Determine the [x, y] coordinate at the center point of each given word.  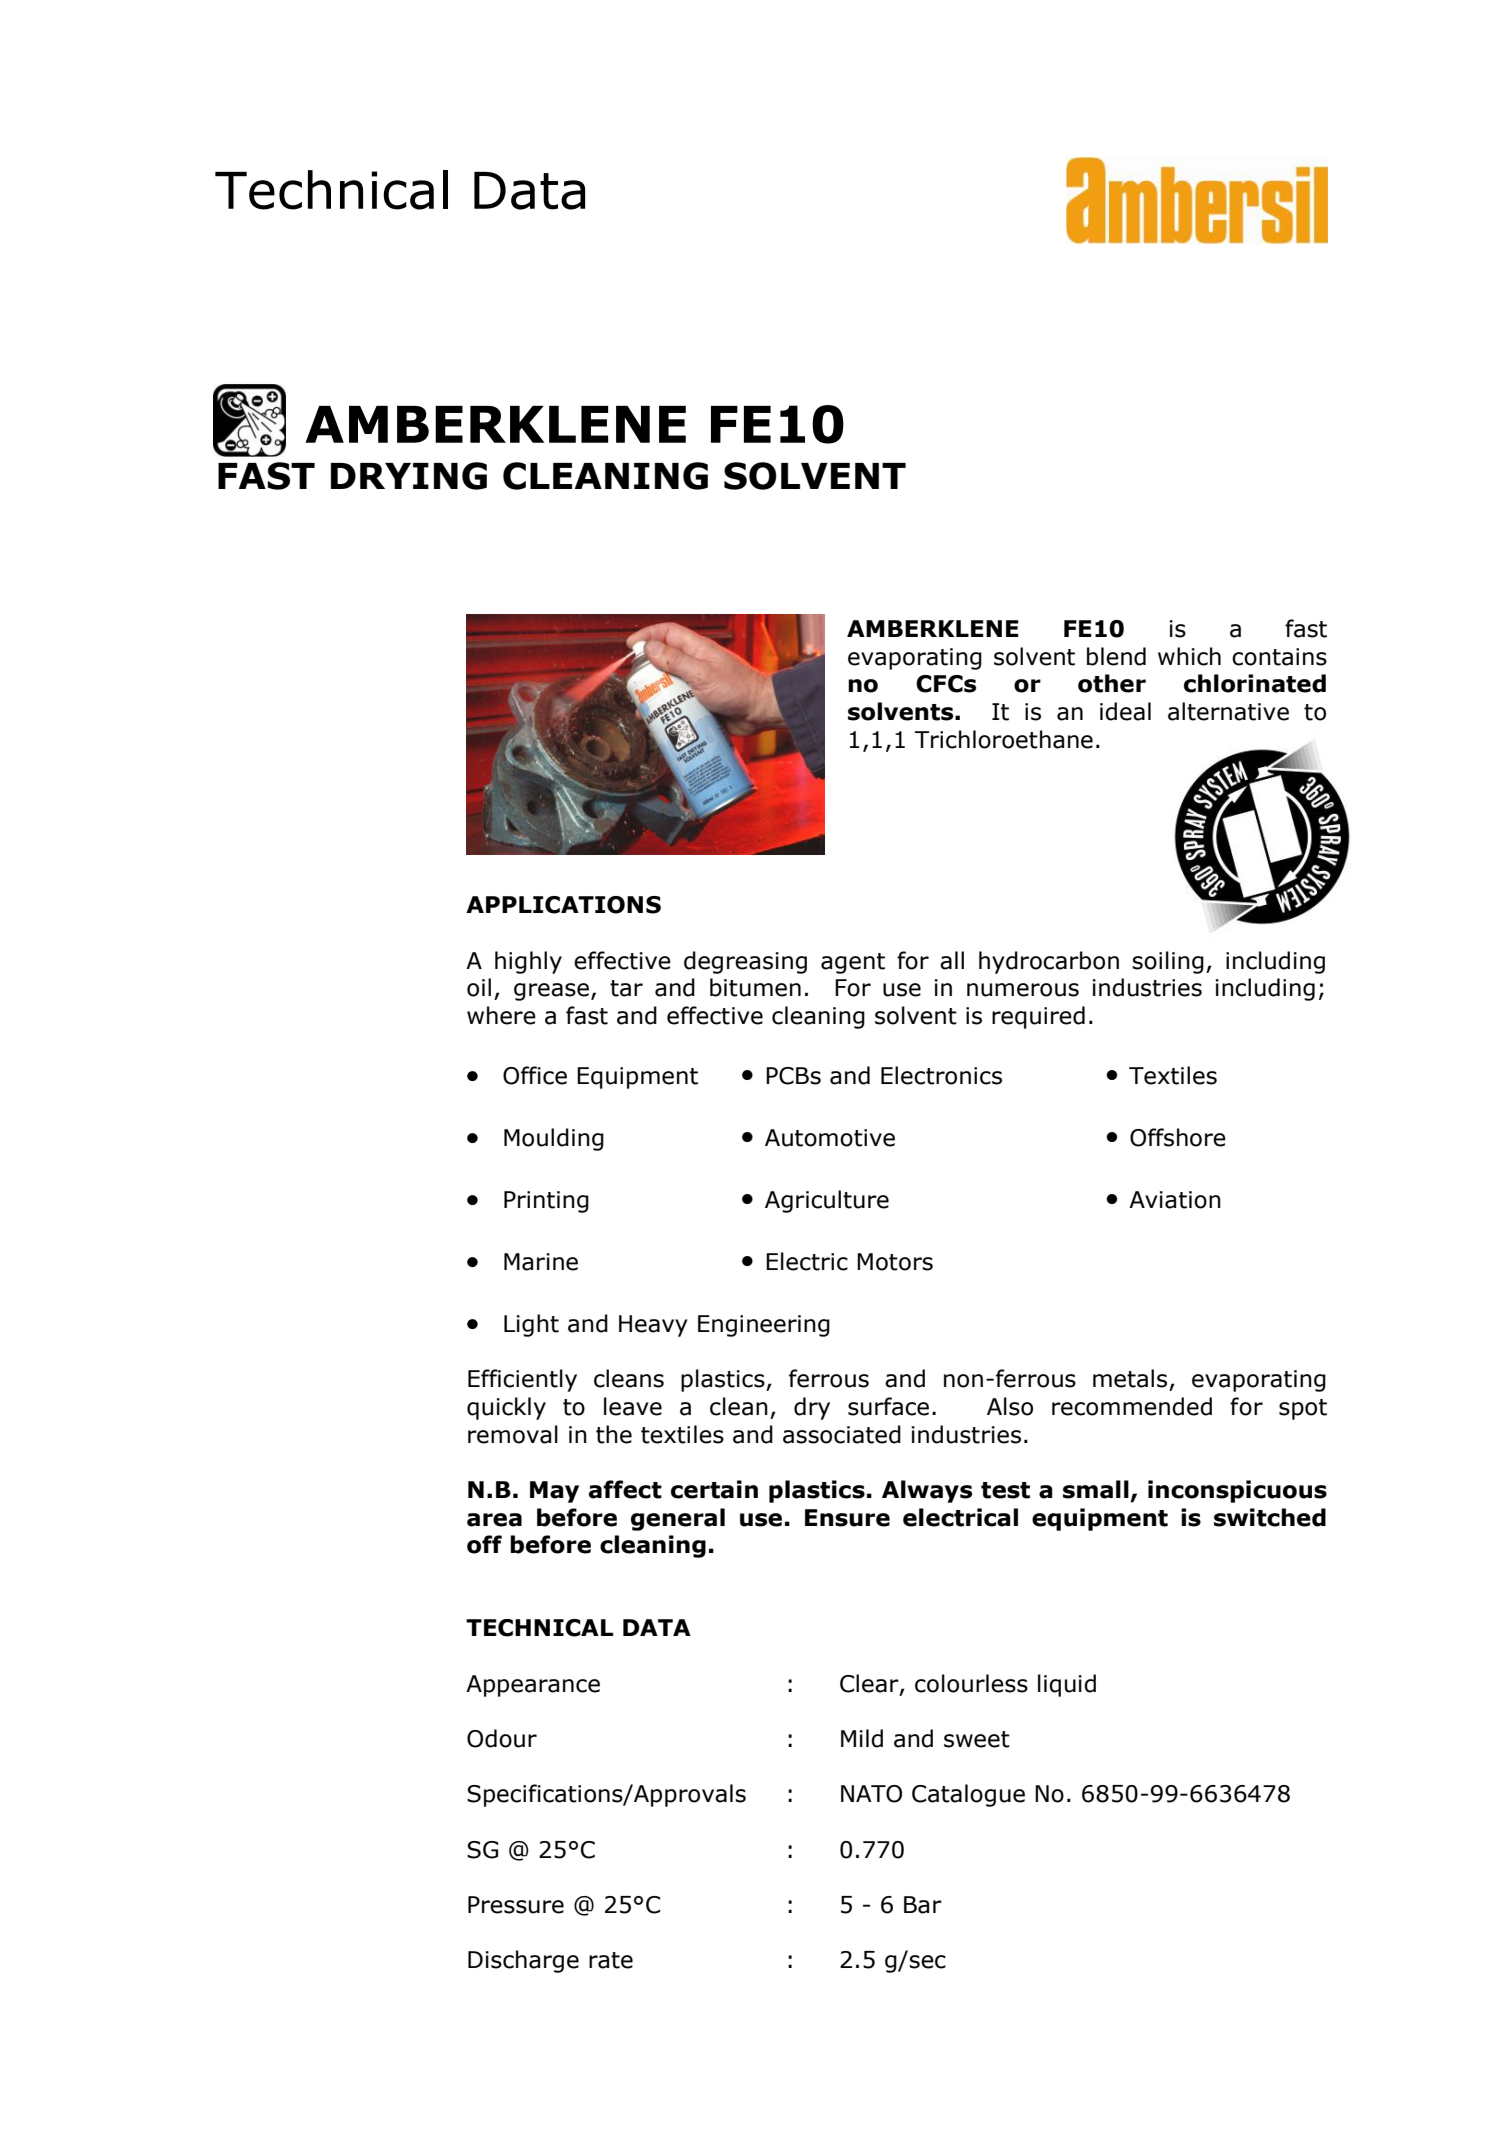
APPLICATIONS [563, 905]
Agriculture [827, 1201]
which [1189, 656]
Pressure [516, 1905]
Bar [923, 1905]
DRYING [409, 476]
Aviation [1175, 1200]
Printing [546, 1202]
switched [1270, 1517]
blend [1116, 656]
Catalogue [968, 1795]
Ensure [847, 1518]
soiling [1168, 962]
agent [853, 963]
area [494, 1520]
